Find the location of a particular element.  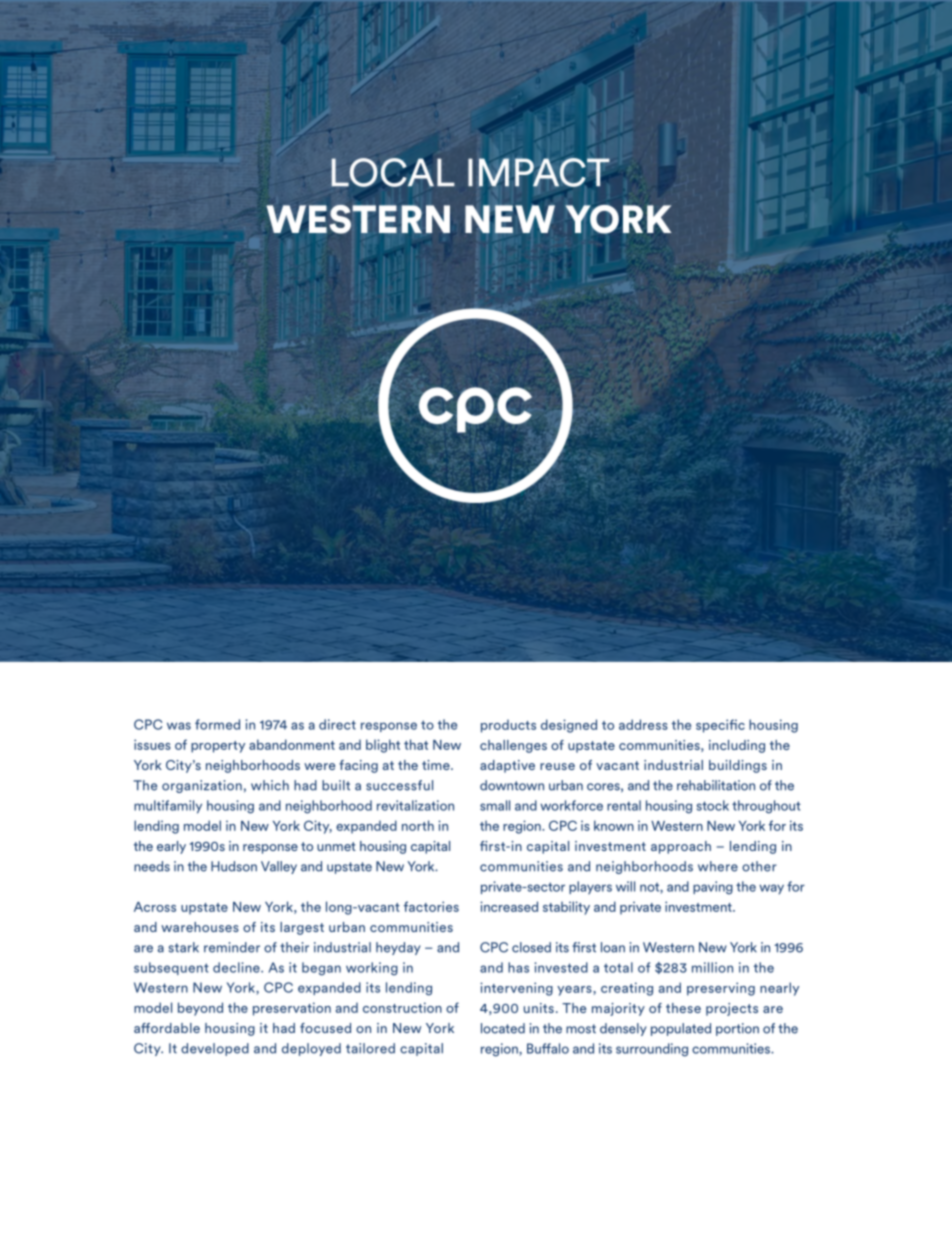

products is located at coordinates (508, 726).
